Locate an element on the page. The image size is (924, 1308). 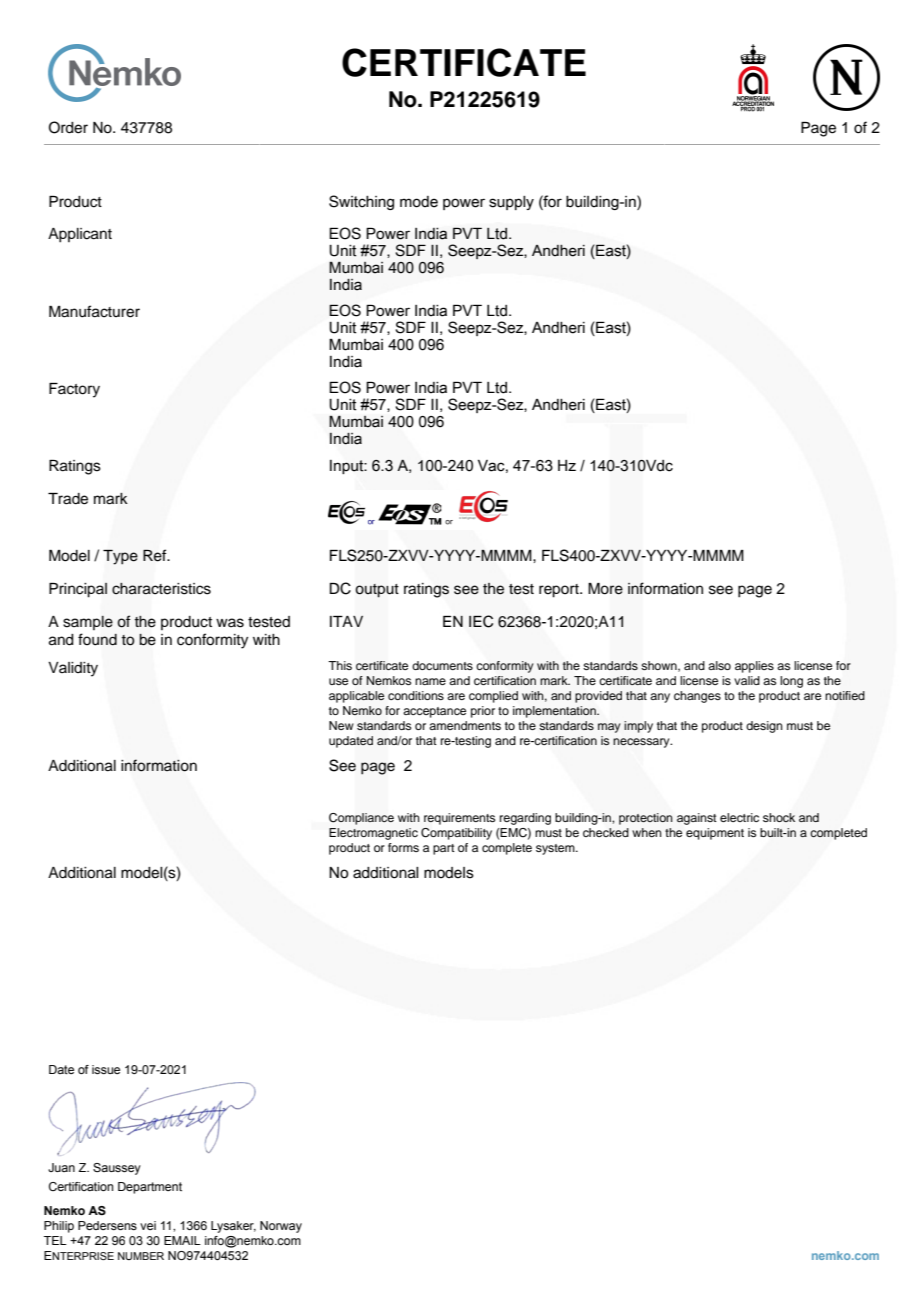
supply is located at coordinates (511, 203).
